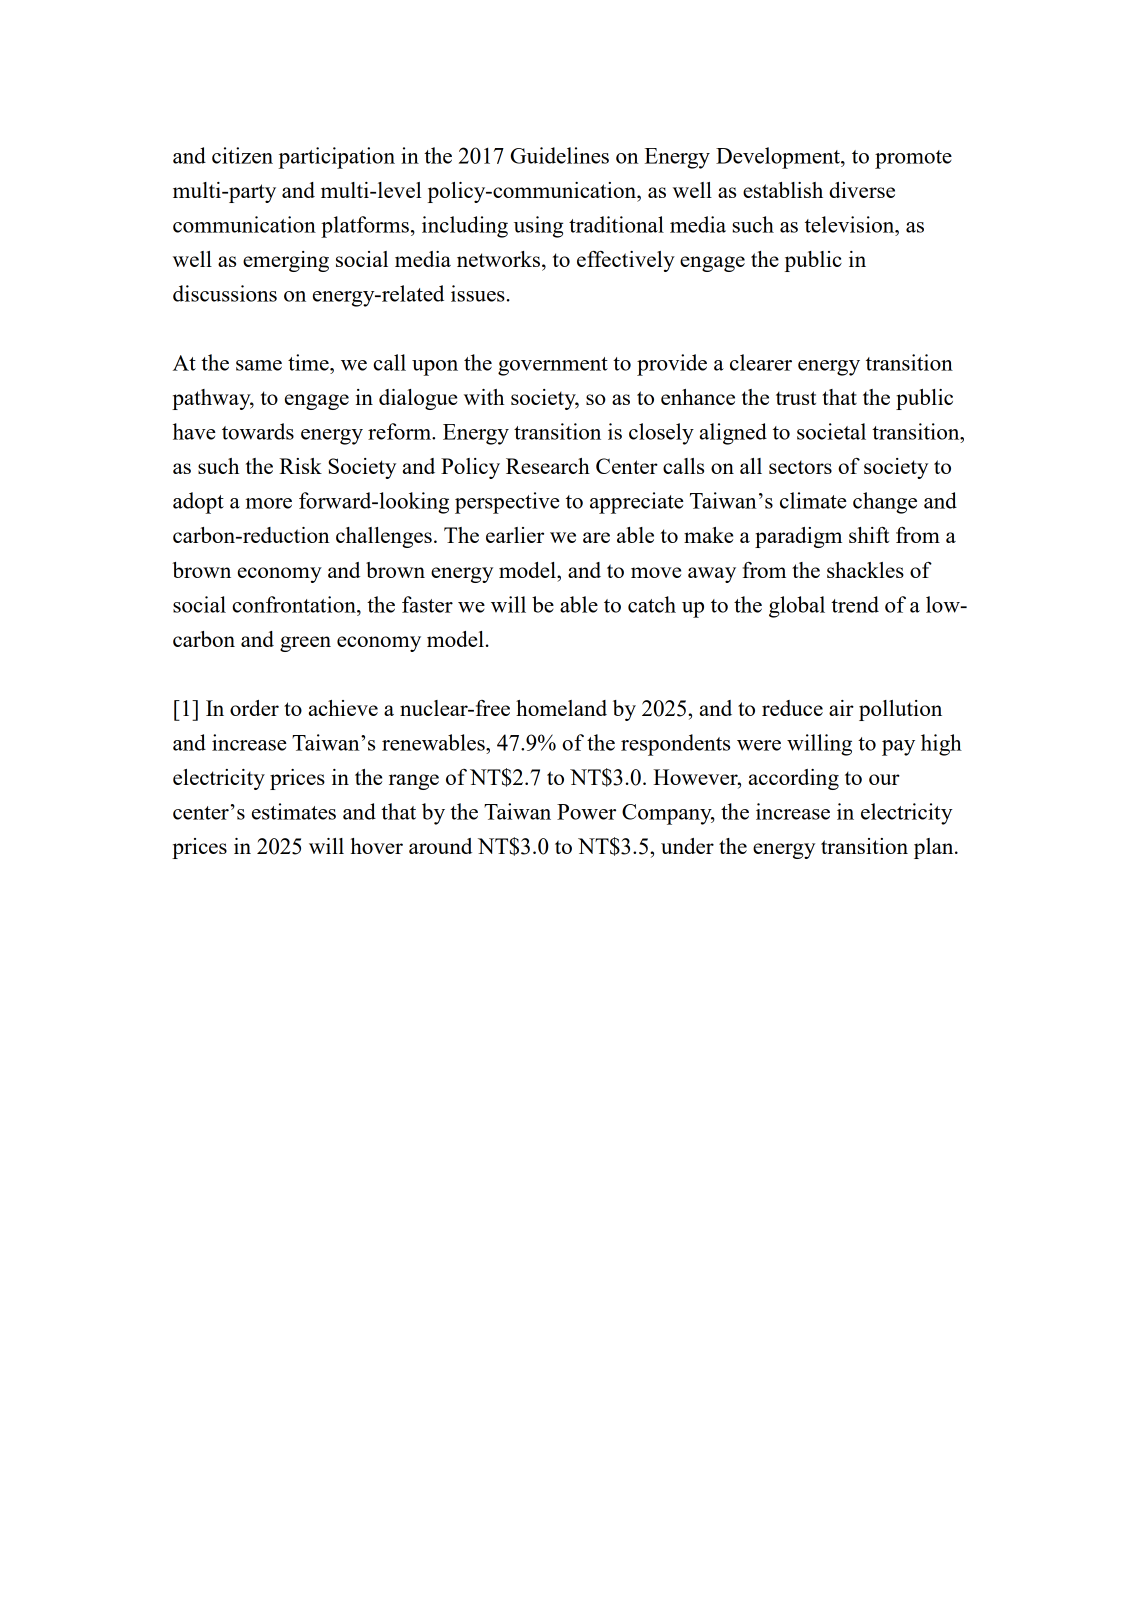 This screenshot has width=1142, height=1615. I want to click on trend, so click(855, 604).
